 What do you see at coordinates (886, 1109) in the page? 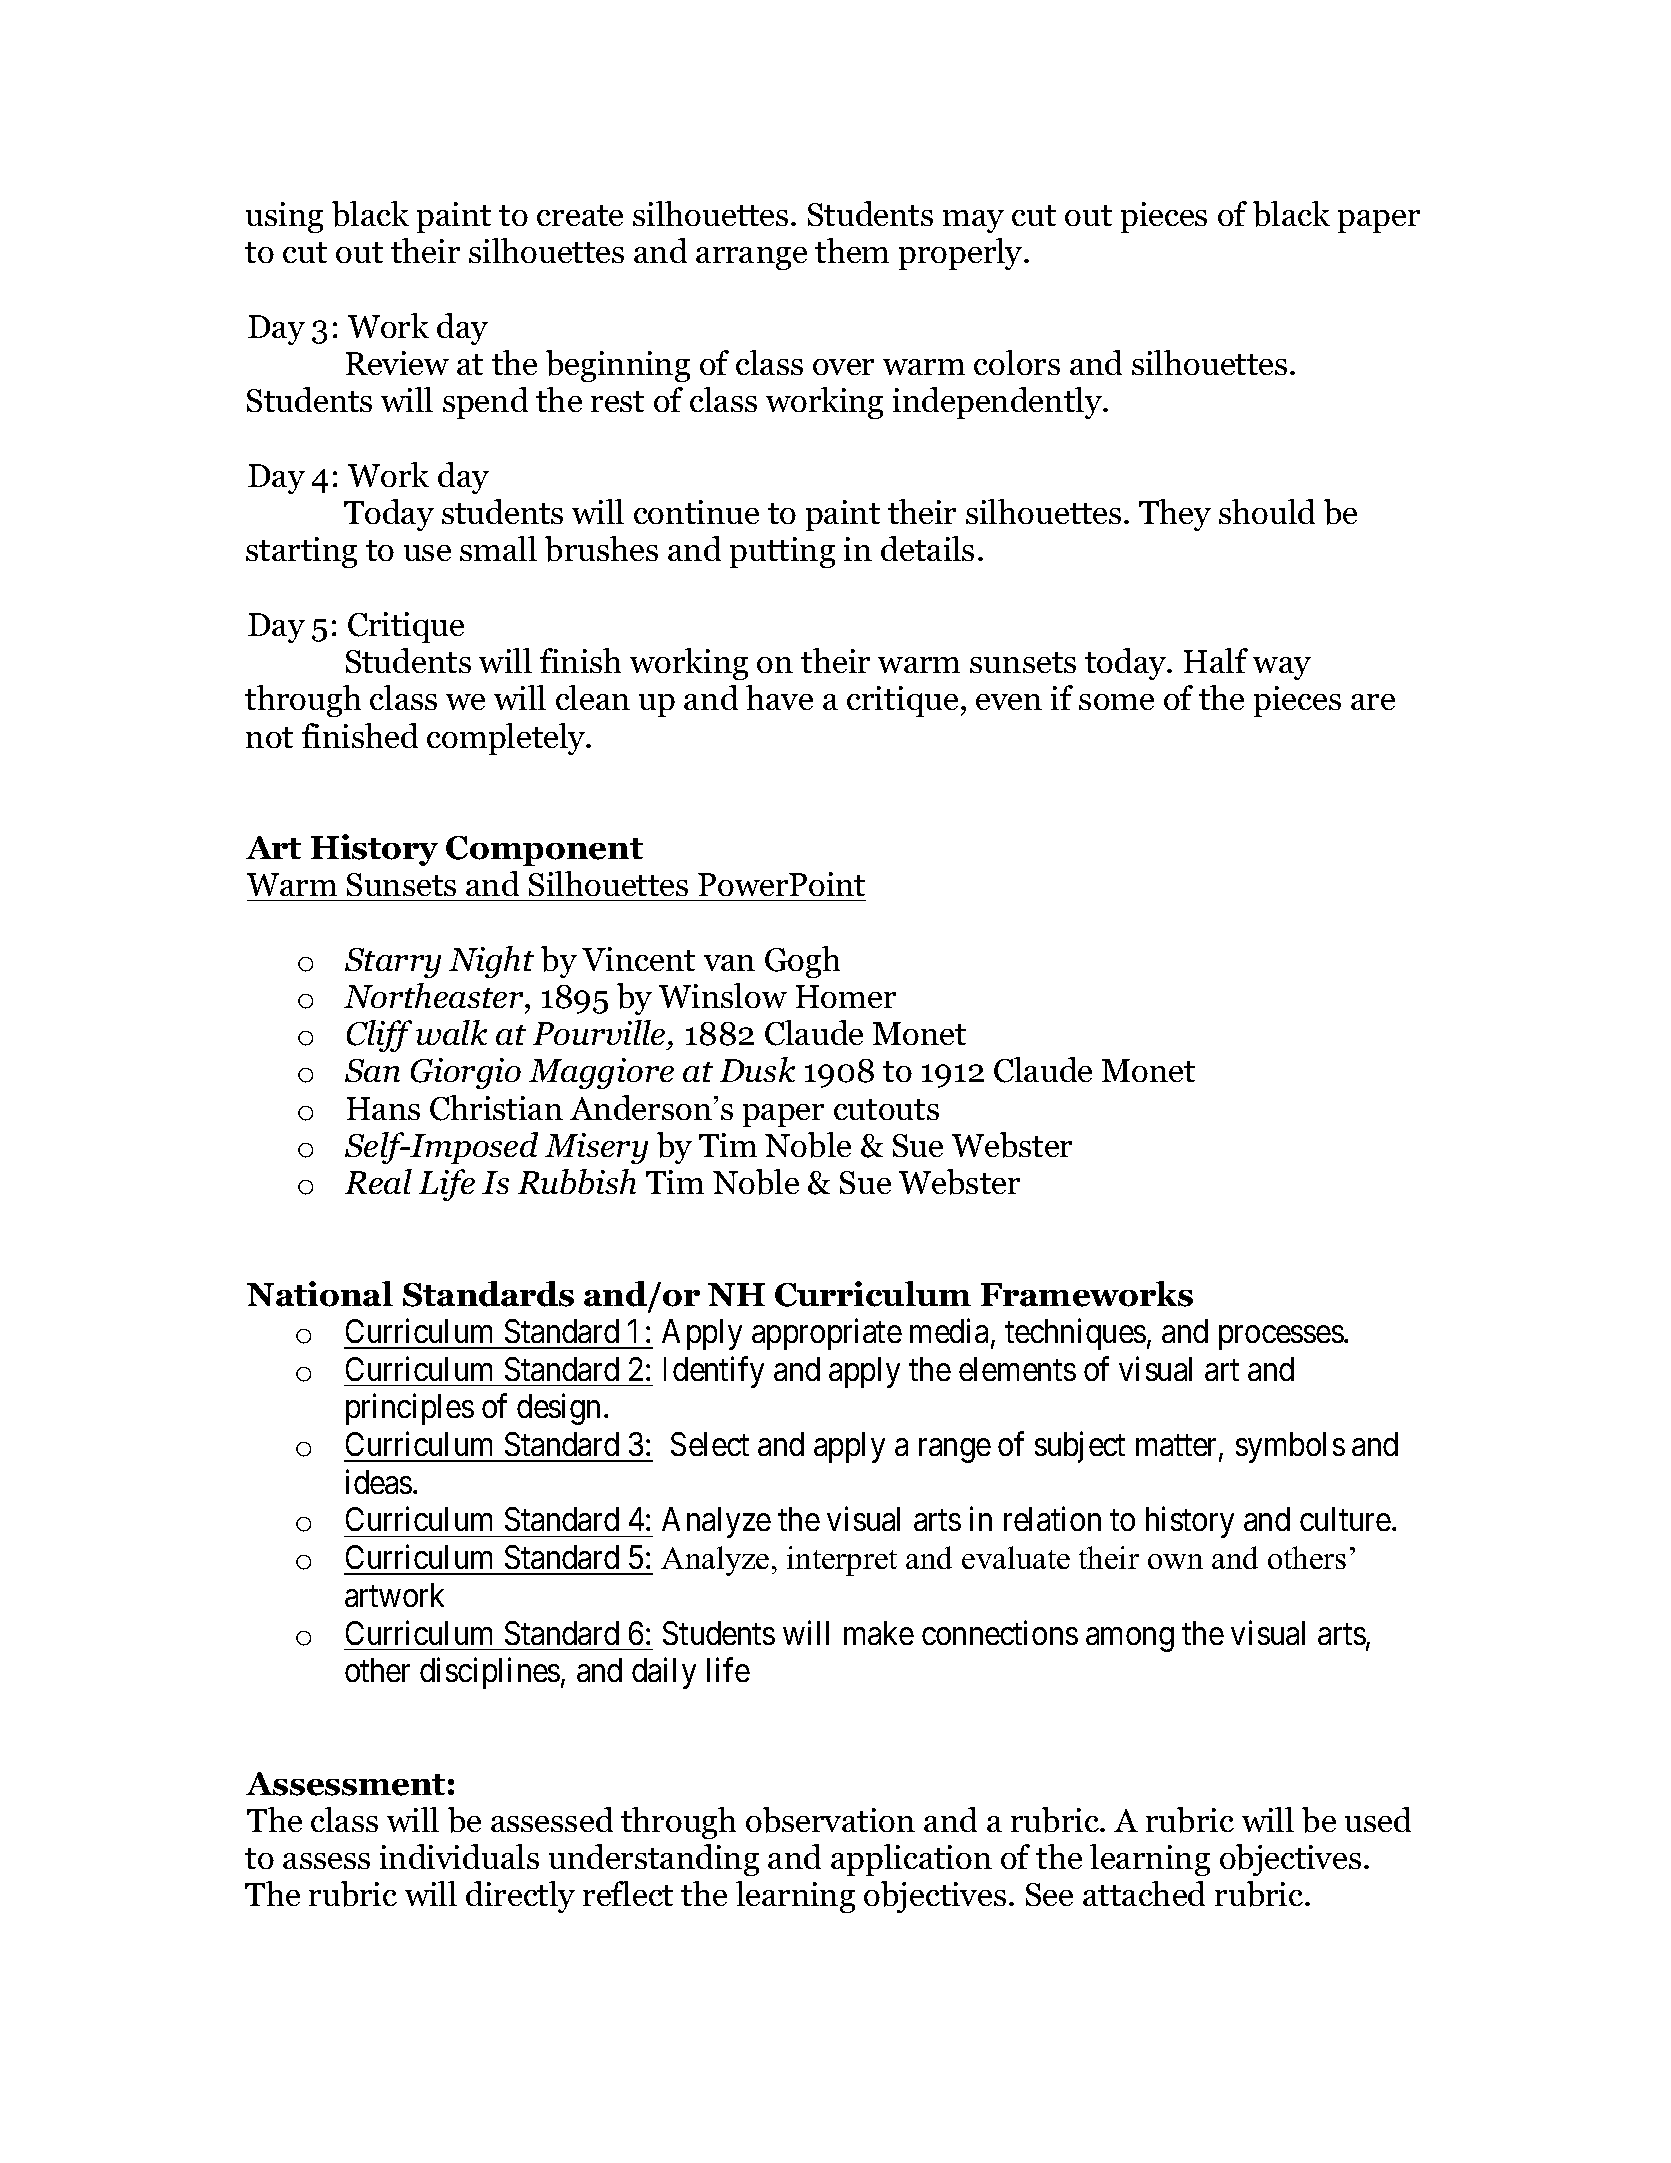
I see `cutouts` at bounding box center [886, 1109].
